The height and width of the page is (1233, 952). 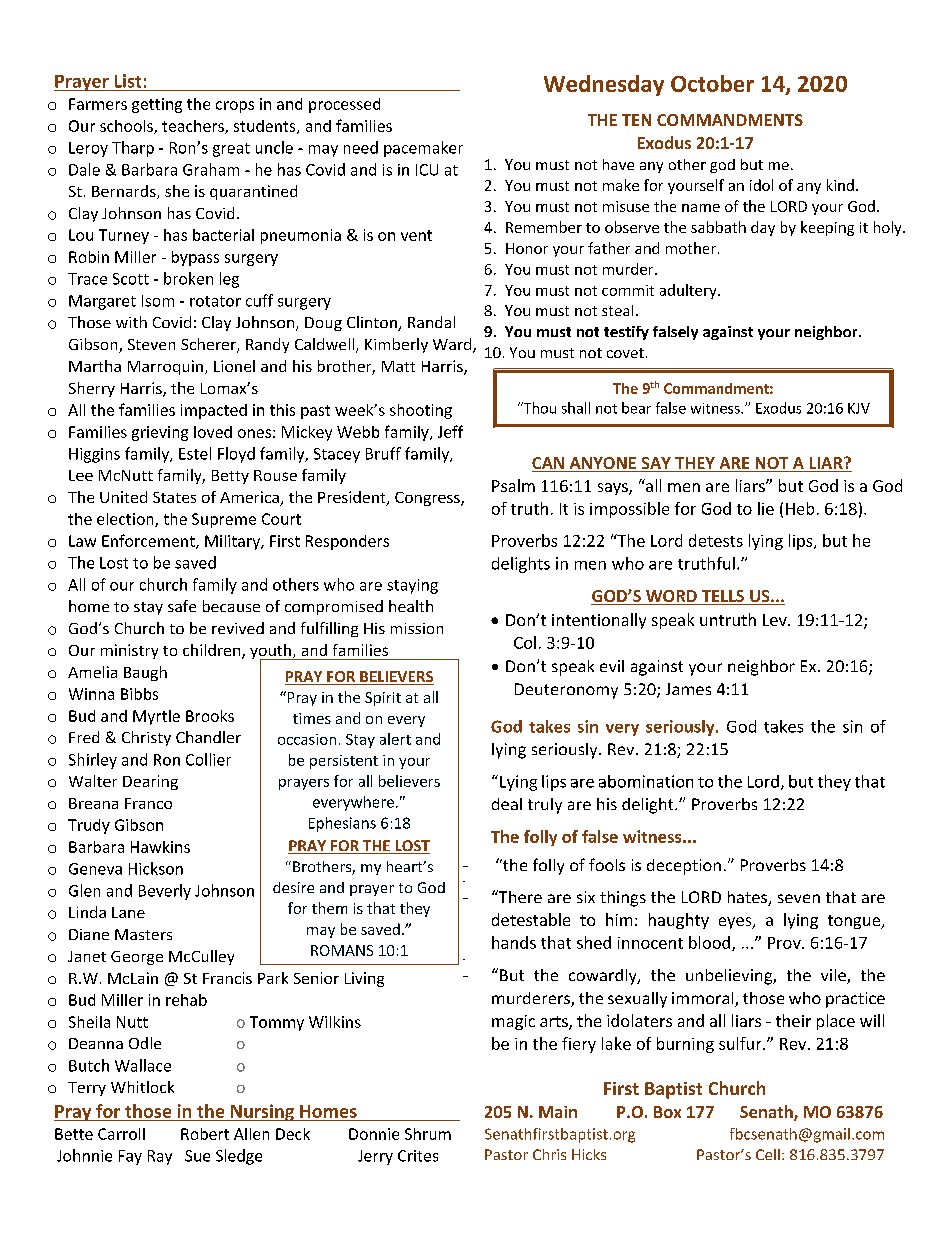 What do you see at coordinates (712, 83) in the page?
I see `October` at bounding box center [712, 83].
